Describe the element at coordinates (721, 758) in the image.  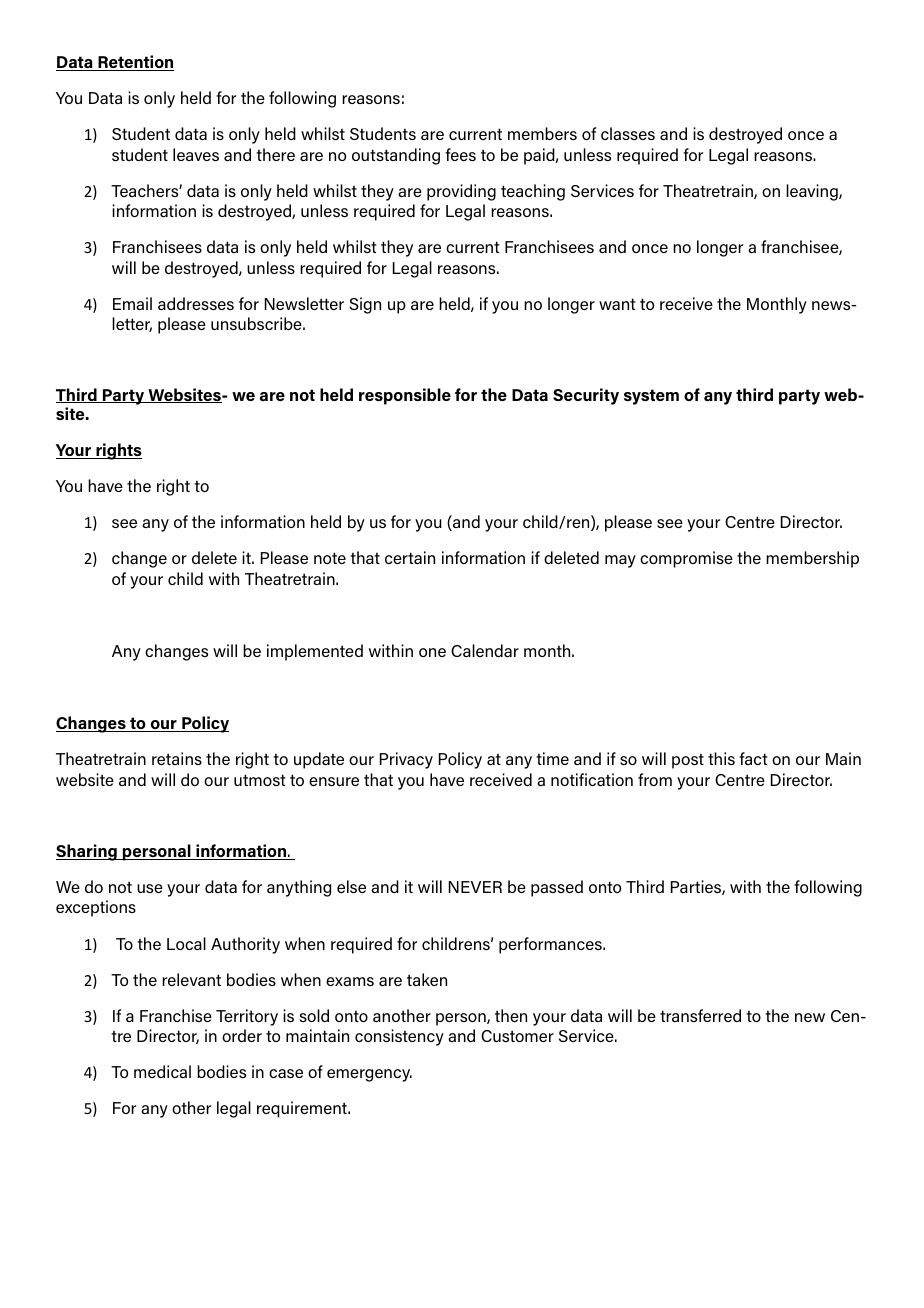
I see `this` at that location.
